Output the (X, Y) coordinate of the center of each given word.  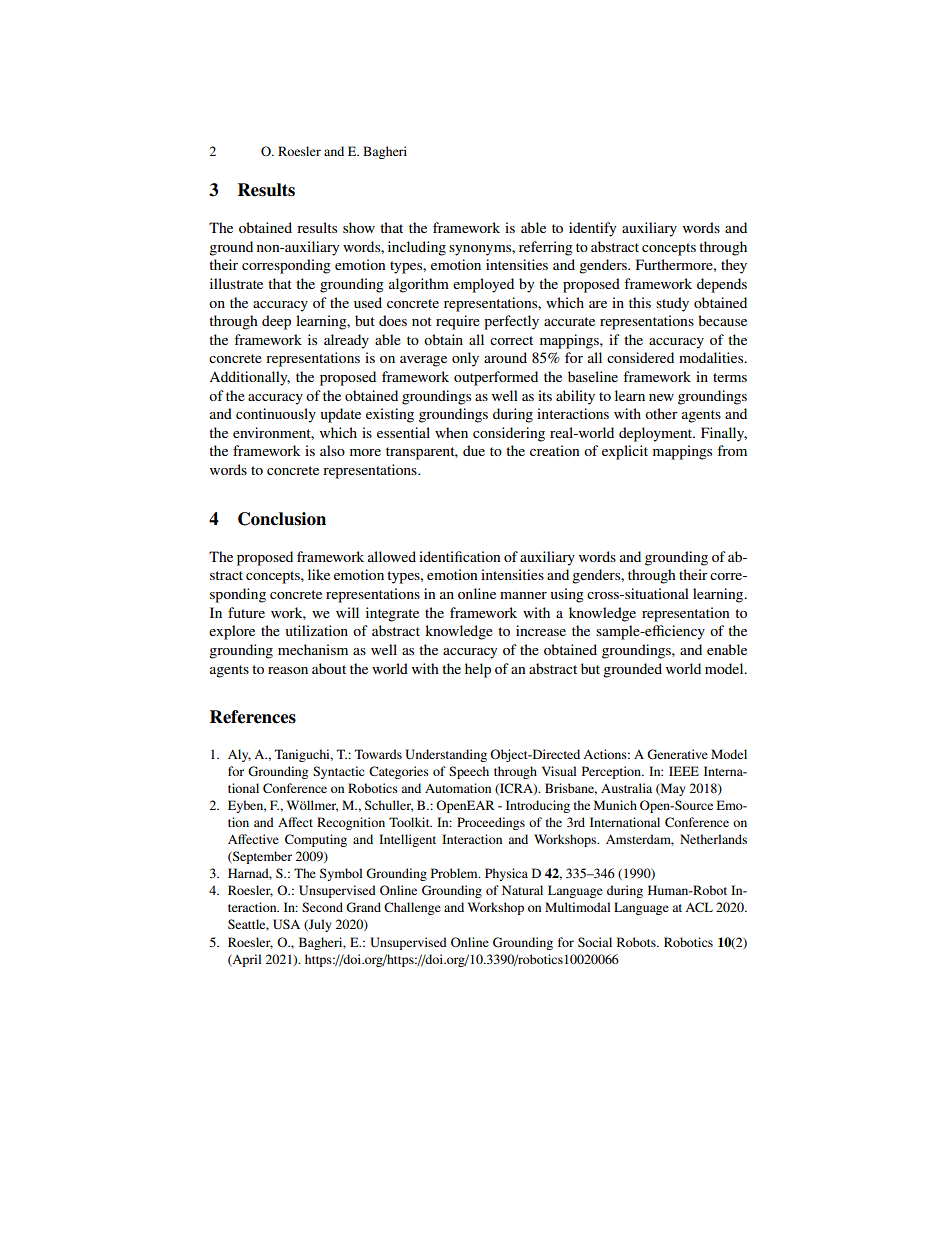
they (734, 266)
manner (523, 595)
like (319, 574)
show (359, 227)
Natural (522, 890)
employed (483, 285)
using (567, 595)
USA (286, 924)
